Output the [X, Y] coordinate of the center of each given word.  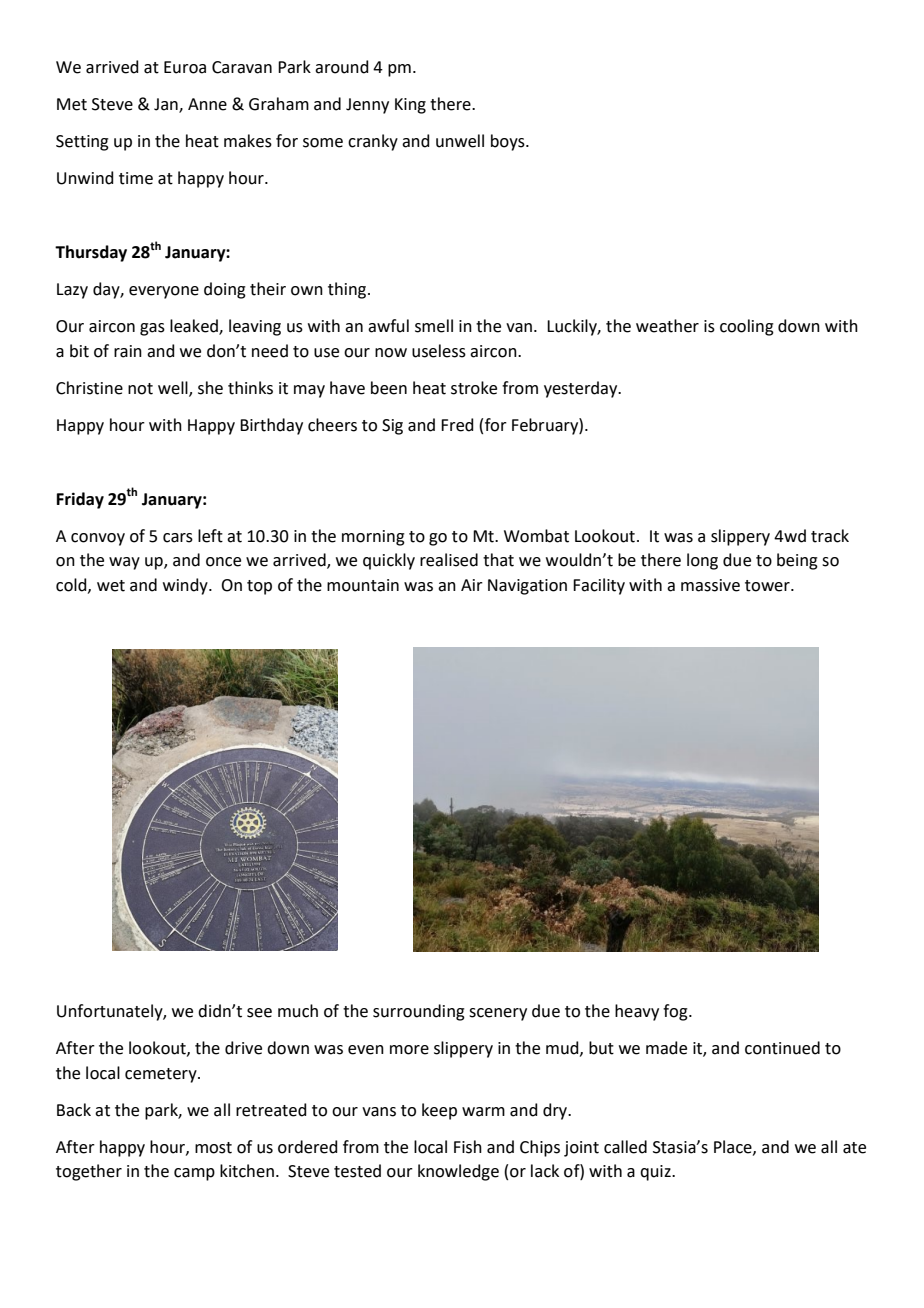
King [410, 106]
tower [768, 586]
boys [509, 142]
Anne [207, 104]
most [213, 1148]
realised [449, 560]
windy [186, 586]
